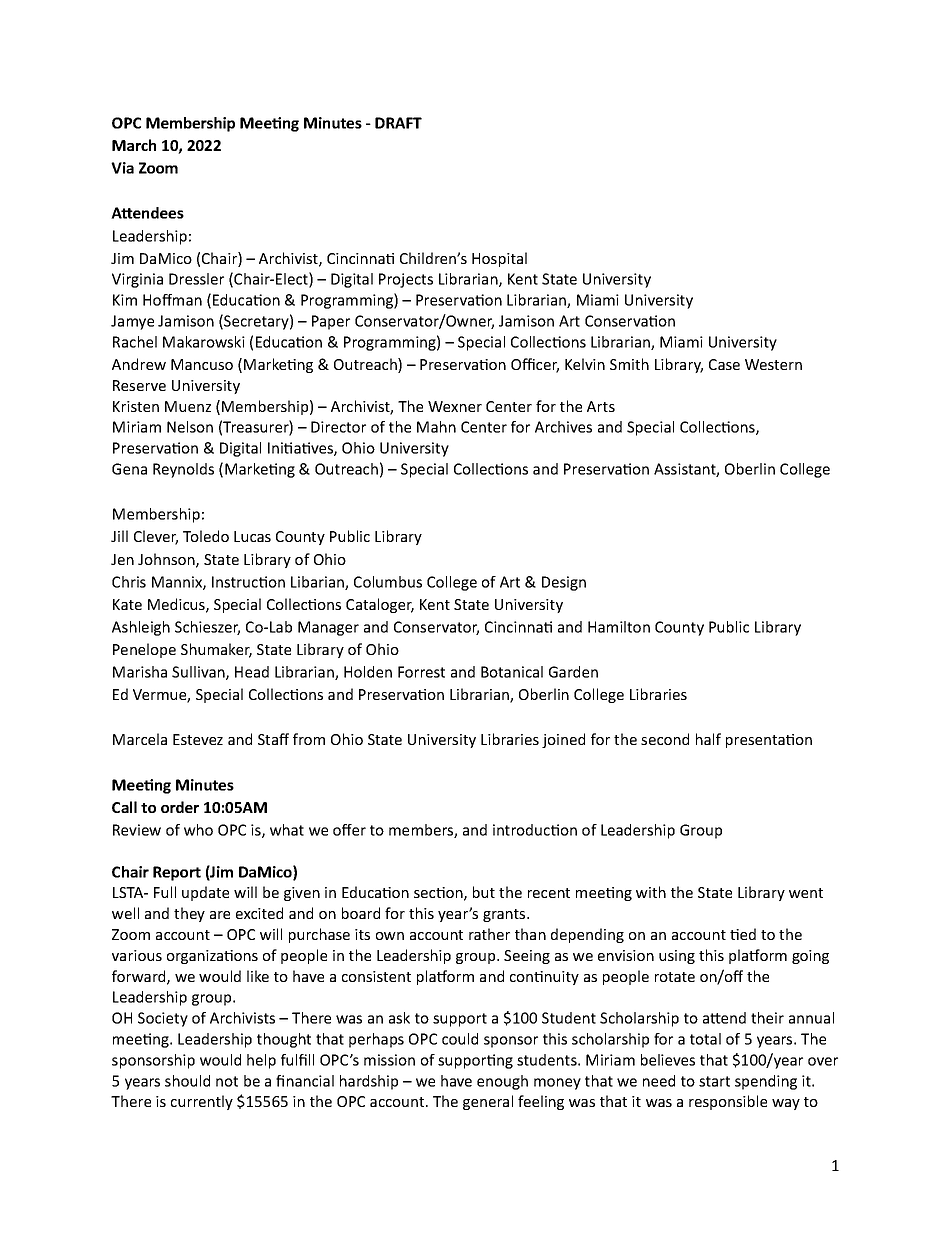 The height and width of the screenshot is (1233, 952). I want to click on Botanical, so click(512, 672).
